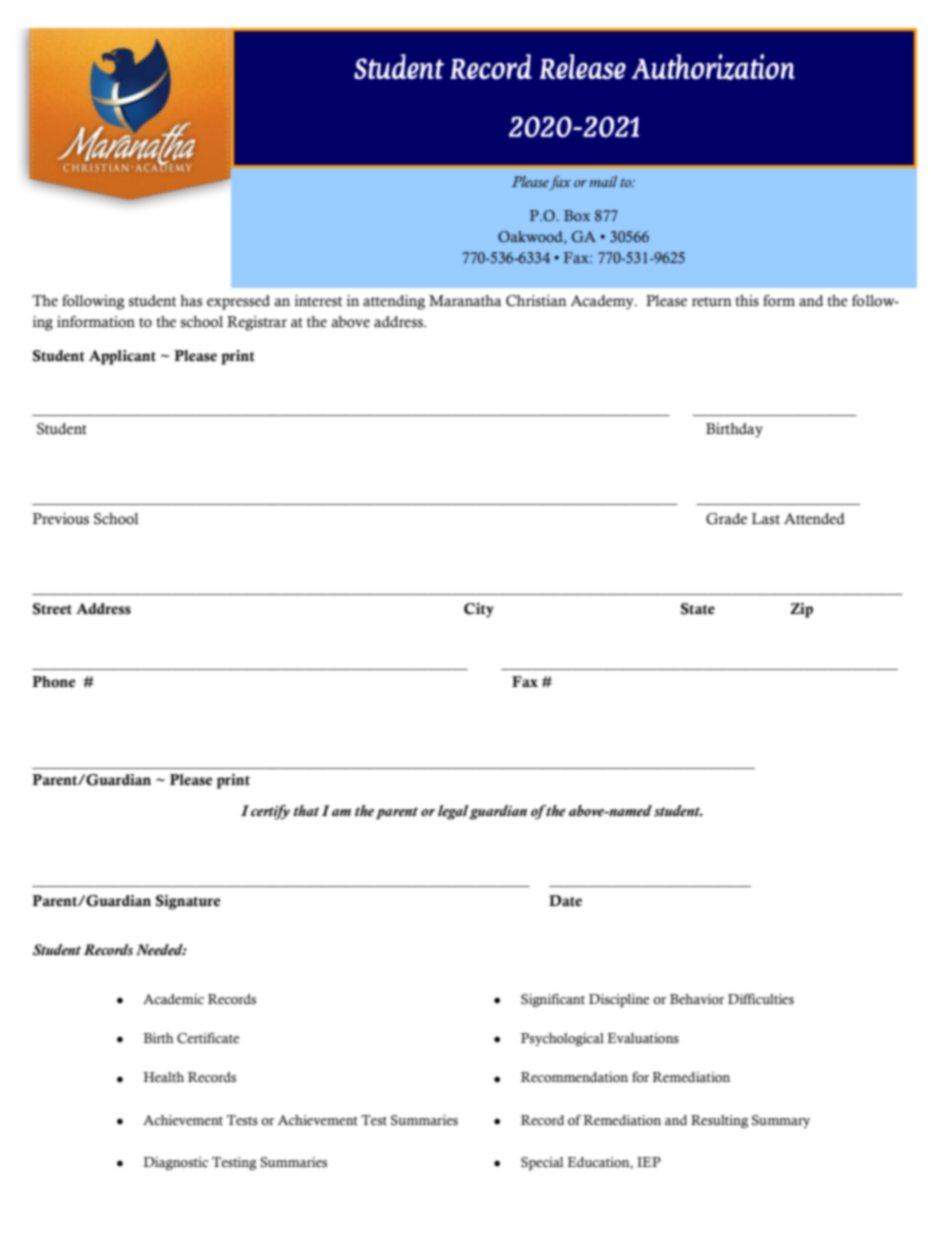 The width and height of the screenshot is (952, 1233). What do you see at coordinates (191, 301) in the screenshot?
I see `has` at bounding box center [191, 301].
